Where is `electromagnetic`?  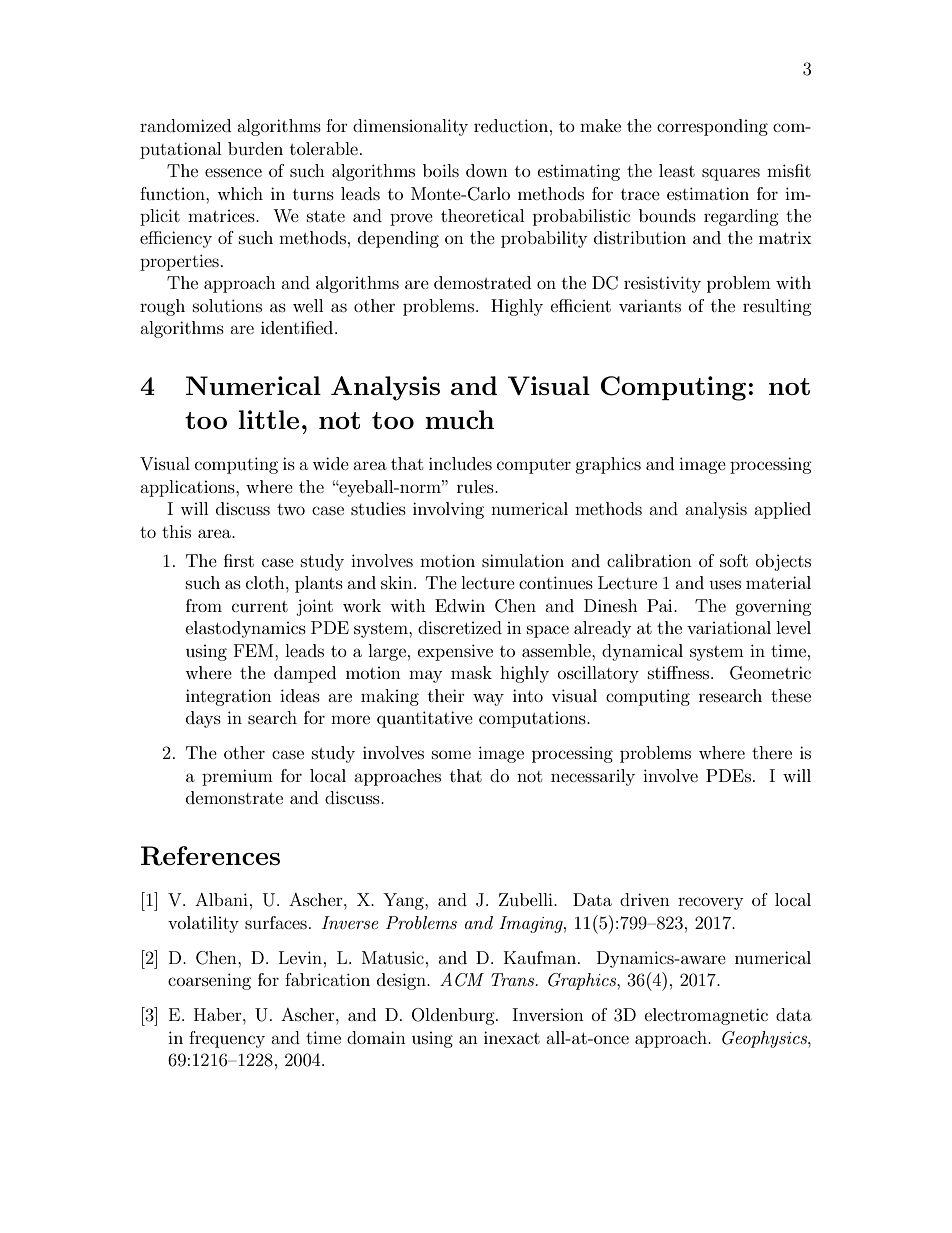 electromagnetic is located at coordinates (706, 1016).
